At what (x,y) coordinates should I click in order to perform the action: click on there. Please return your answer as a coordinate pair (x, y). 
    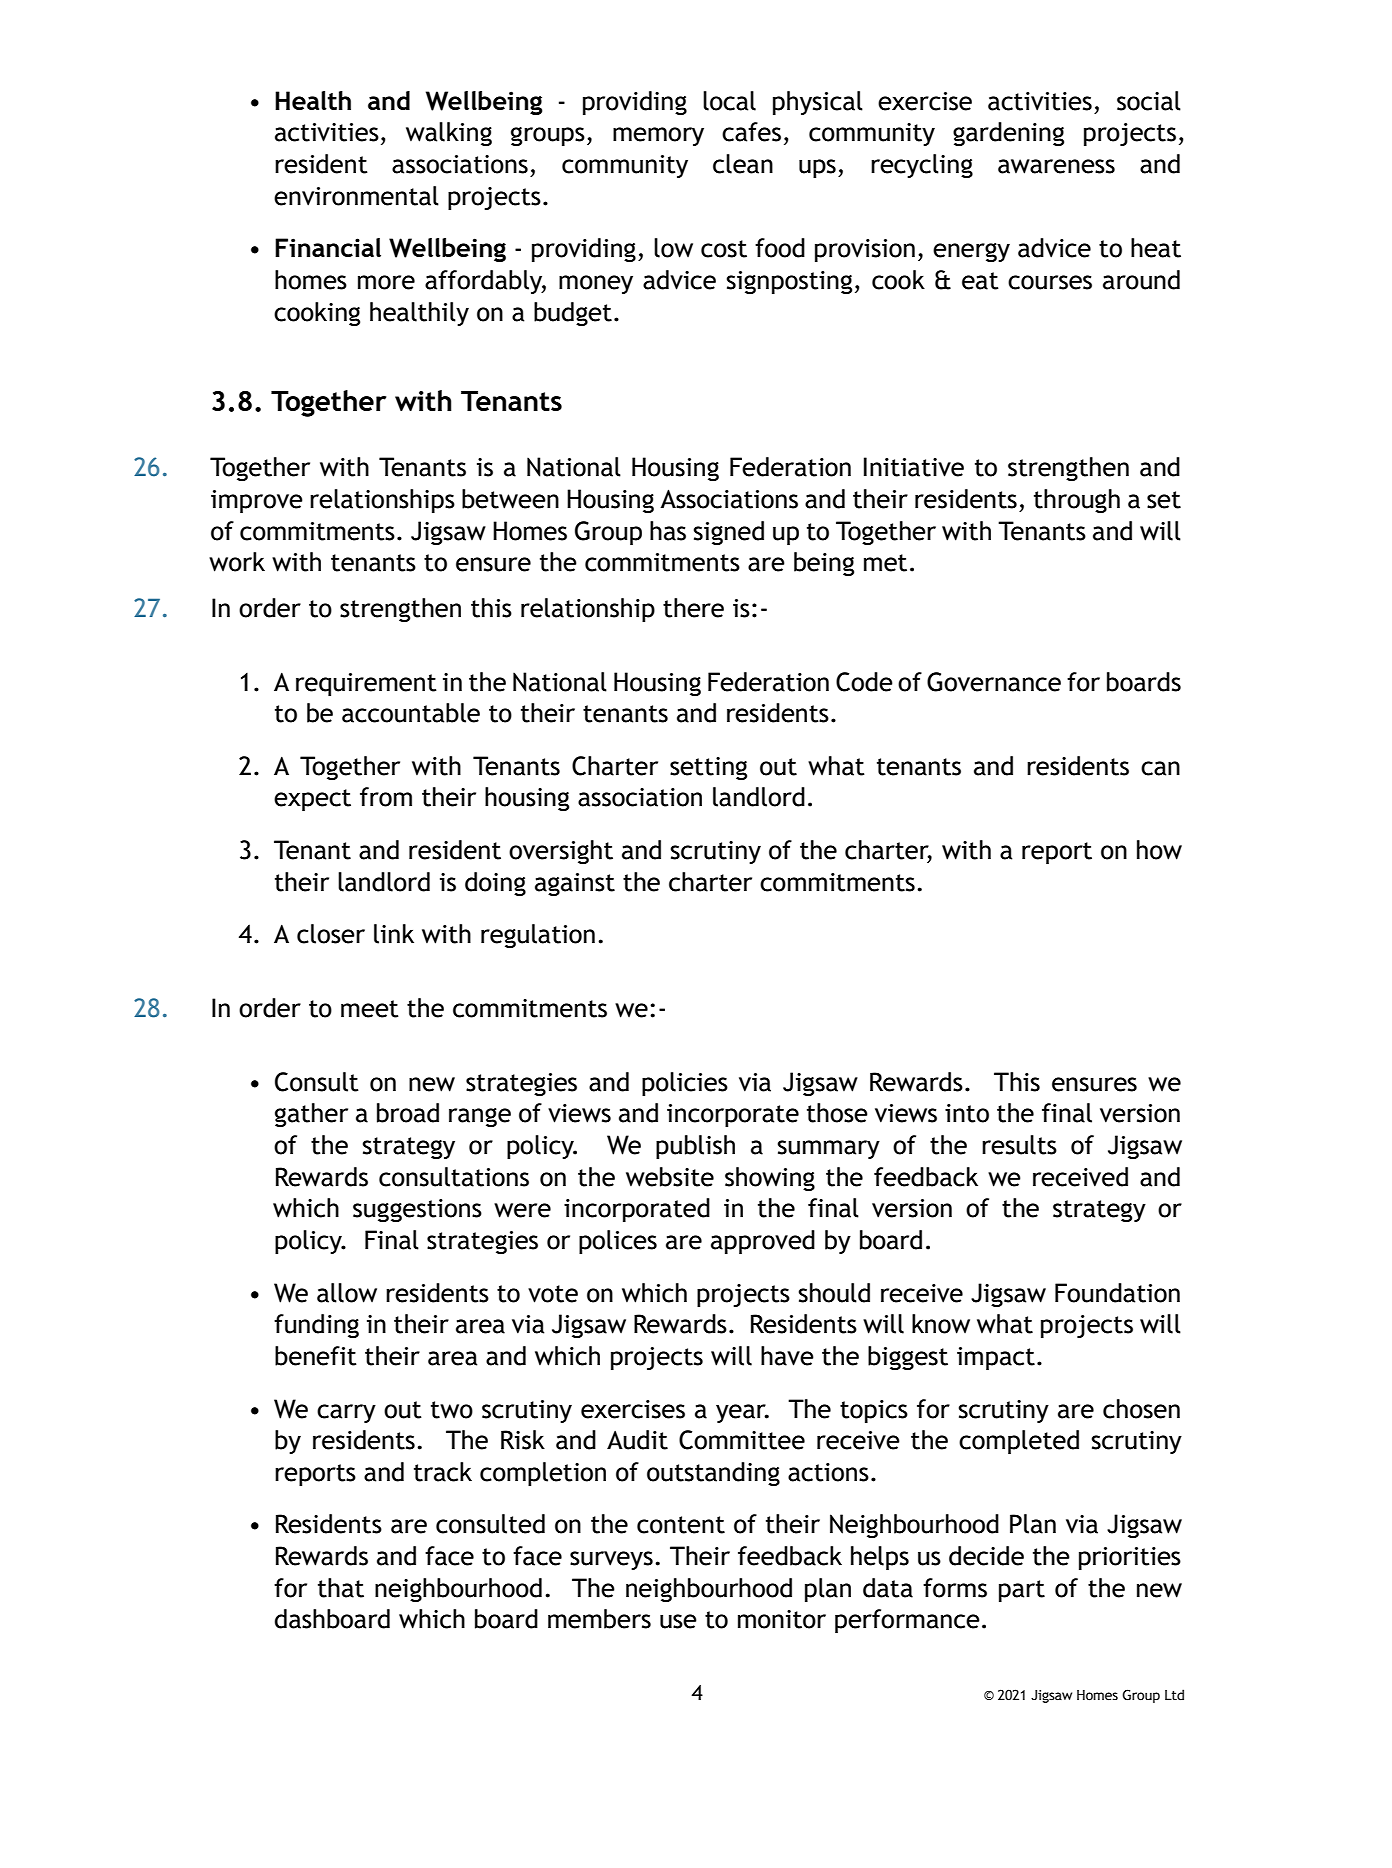
    Looking at the image, I should click on (693, 608).
